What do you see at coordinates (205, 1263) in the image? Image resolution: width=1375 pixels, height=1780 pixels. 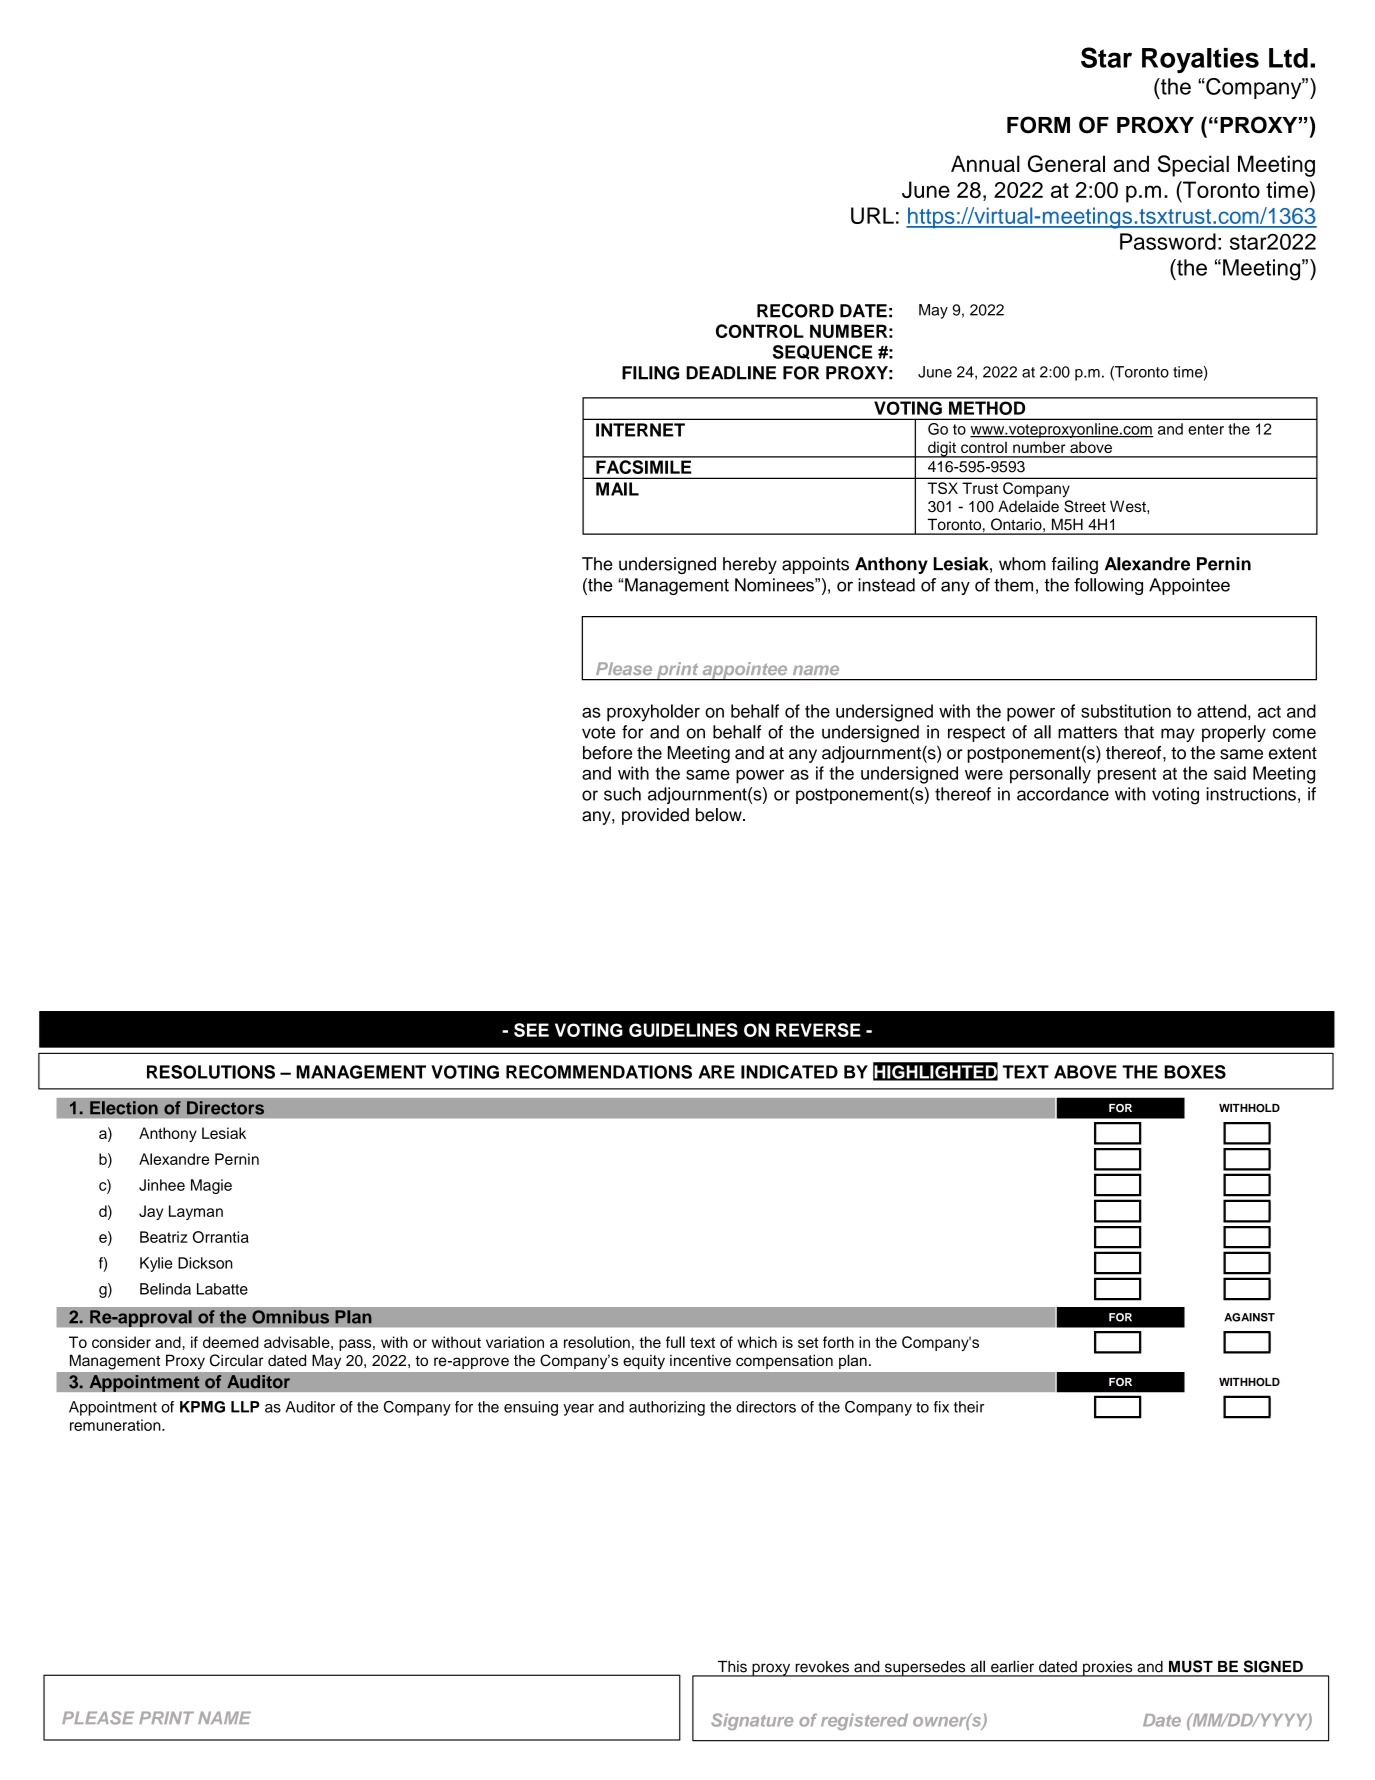 I see `Dickson` at bounding box center [205, 1263].
